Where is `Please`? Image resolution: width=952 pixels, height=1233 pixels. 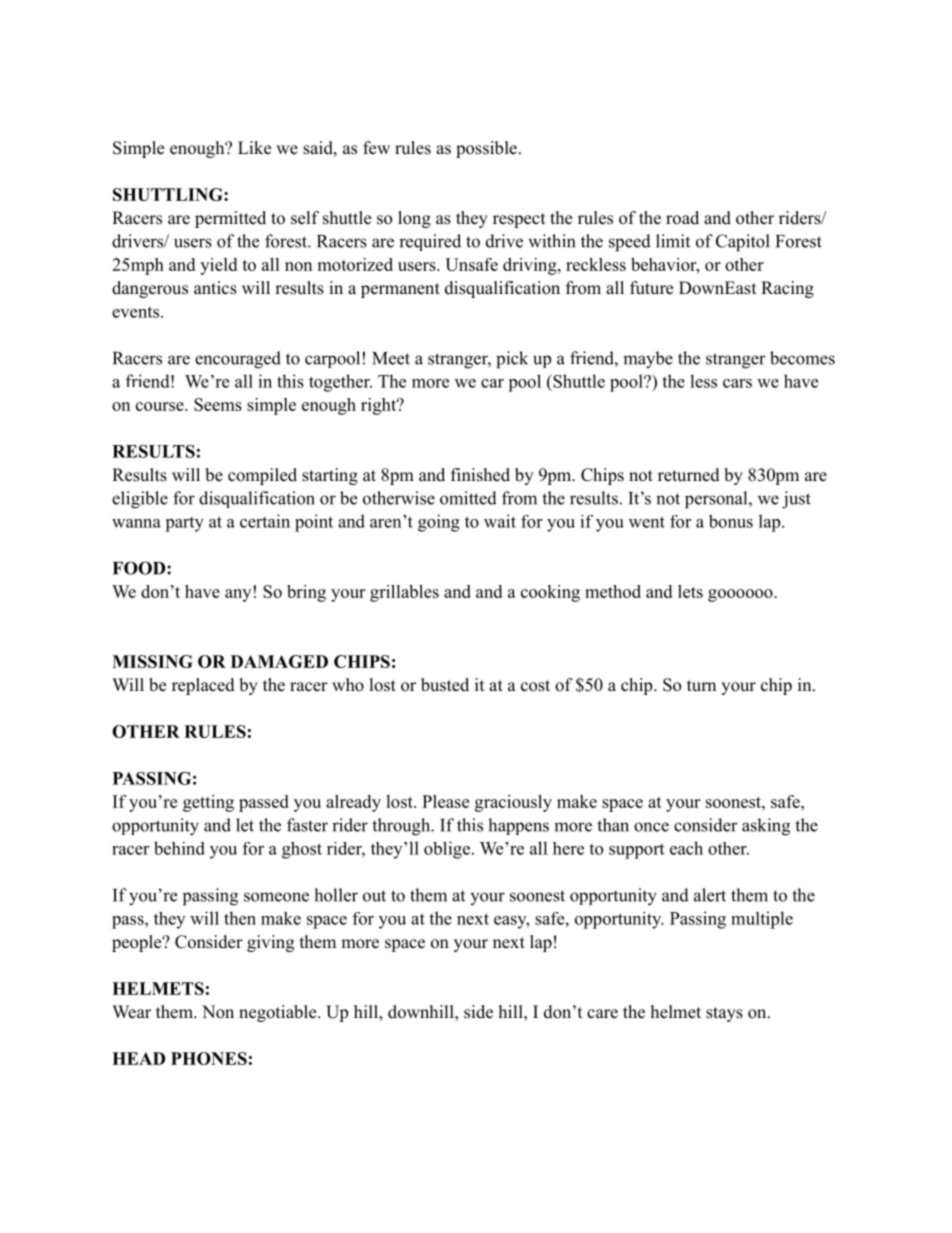
Please is located at coordinates (445, 801).
